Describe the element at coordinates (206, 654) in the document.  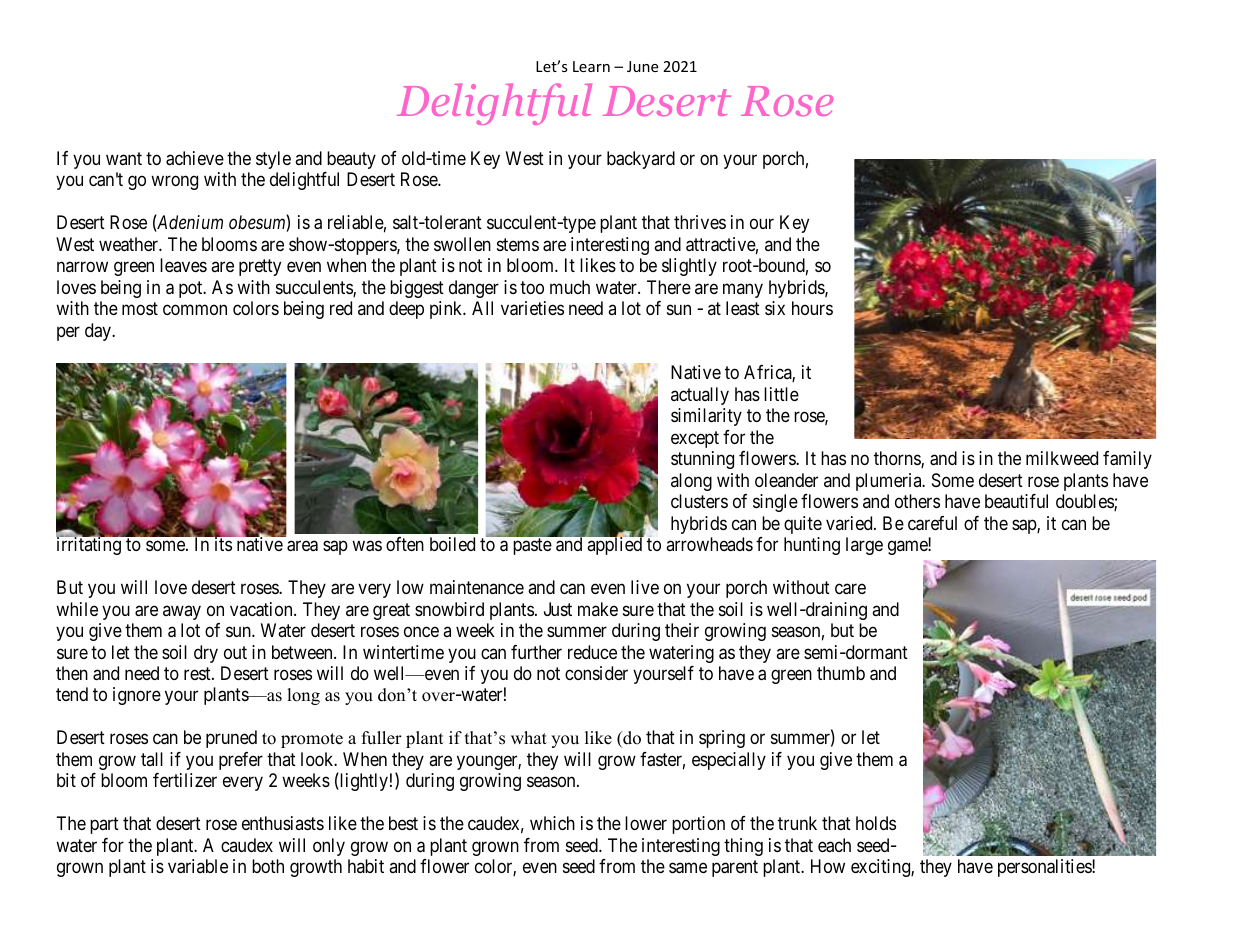
I see `dry` at that location.
